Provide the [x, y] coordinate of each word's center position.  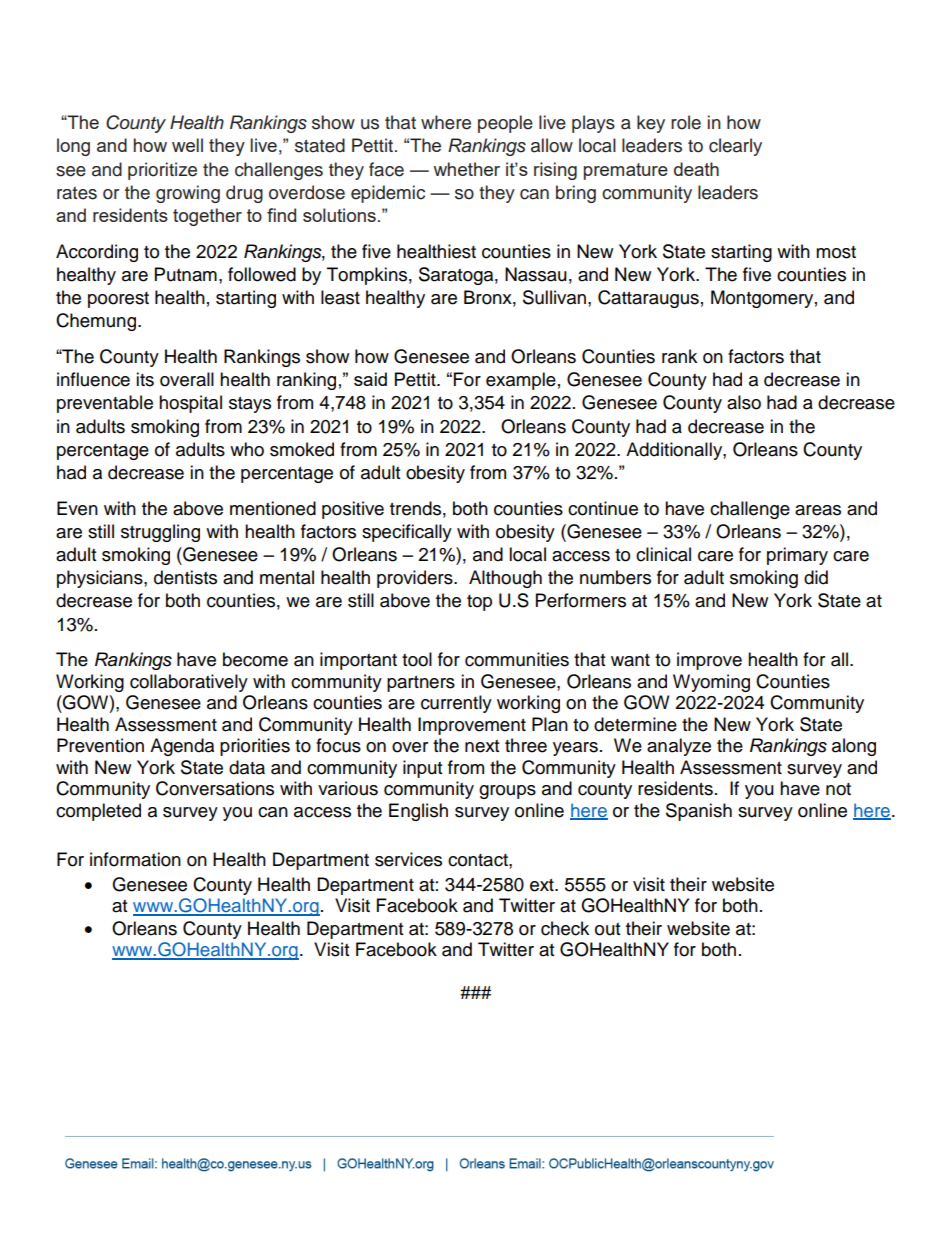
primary [797, 556]
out [607, 929]
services [408, 859]
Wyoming [711, 683]
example [521, 381]
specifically [407, 533]
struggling [160, 533]
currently [456, 704]
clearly [735, 147]
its [145, 379]
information [135, 859]
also [744, 402]
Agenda [182, 747]
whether [466, 169]
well [187, 145]
